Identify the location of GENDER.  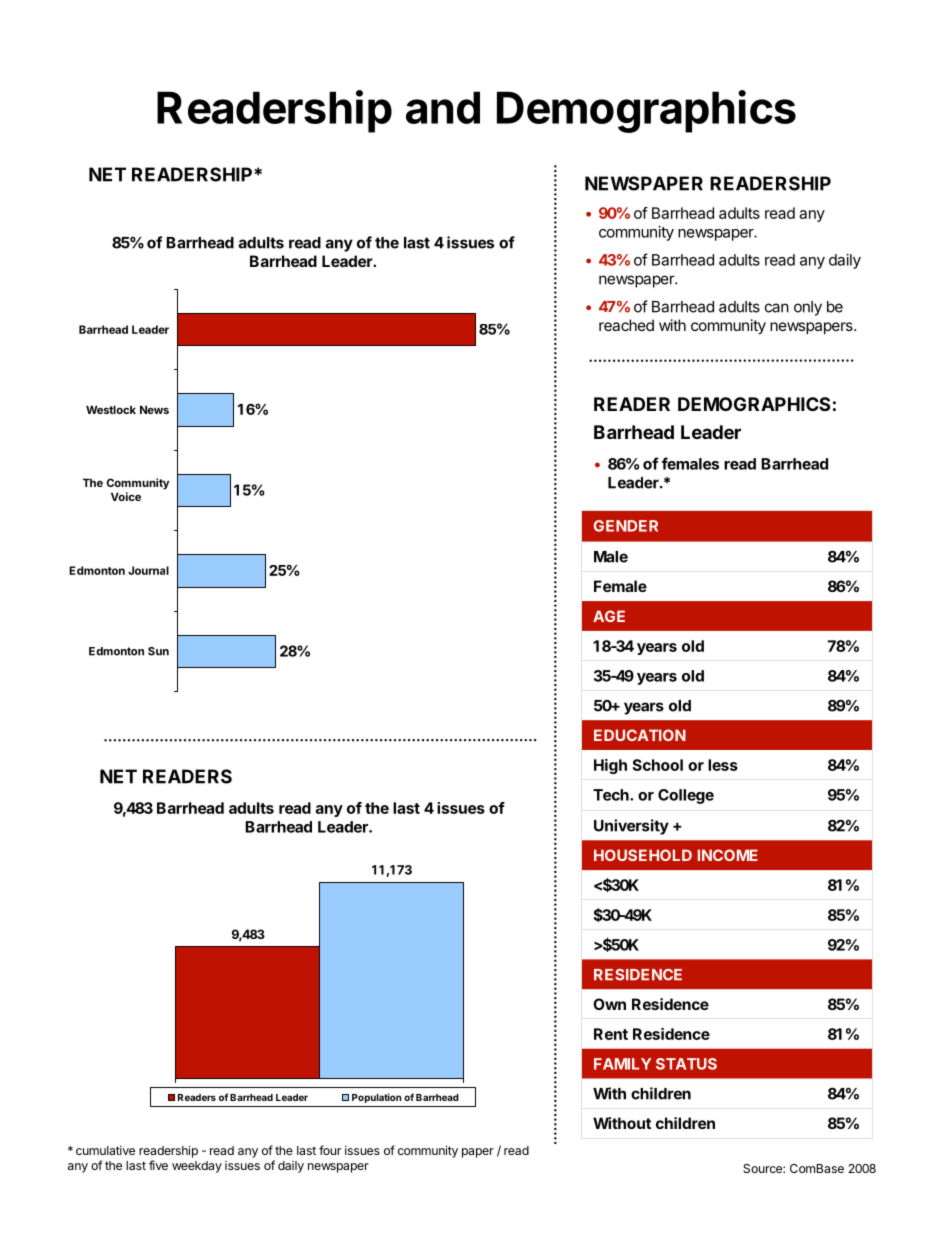
(626, 526).
